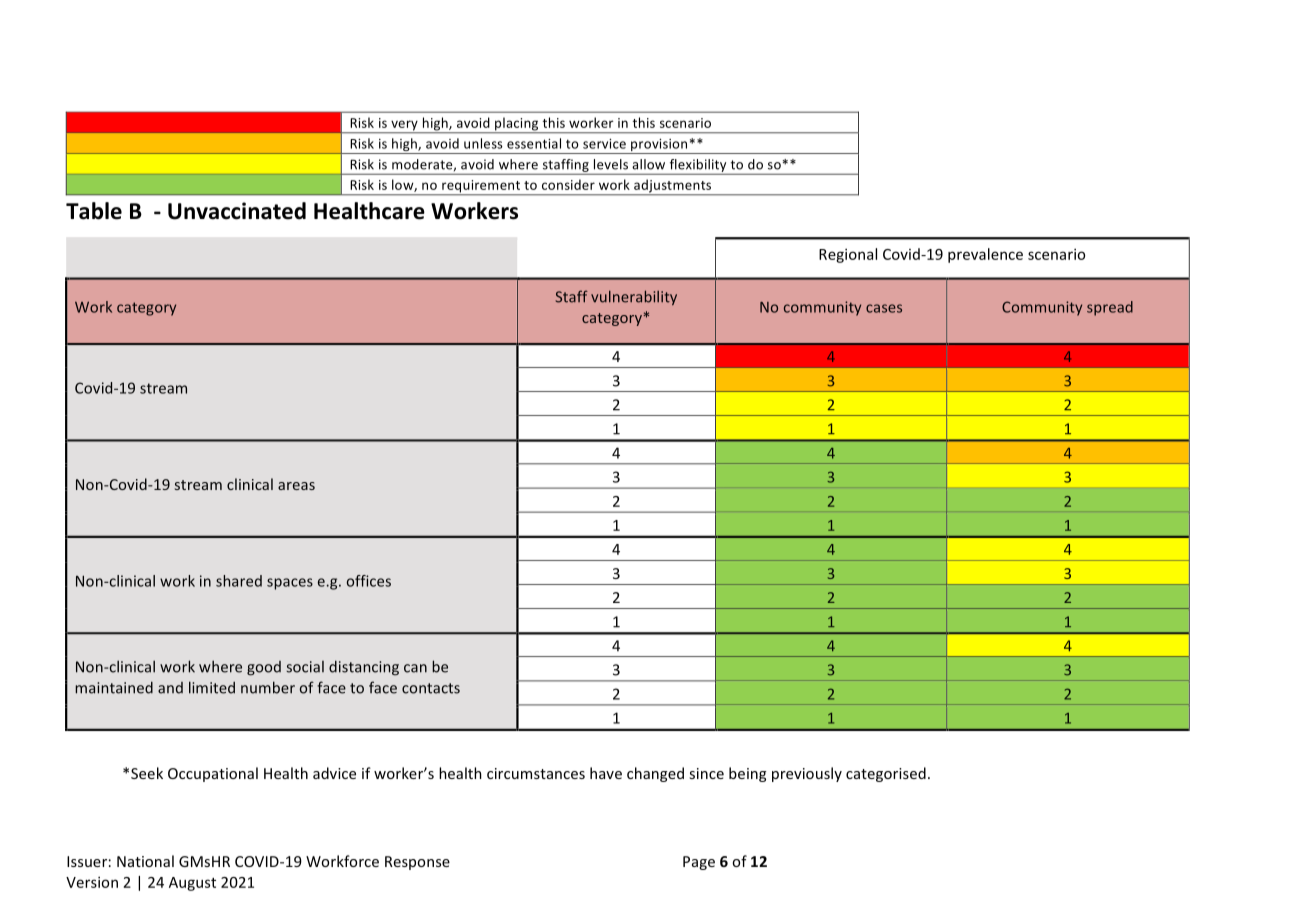 The image size is (1308, 924). Describe the element at coordinates (886, 774) in the screenshot. I see `categorised` at that location.
